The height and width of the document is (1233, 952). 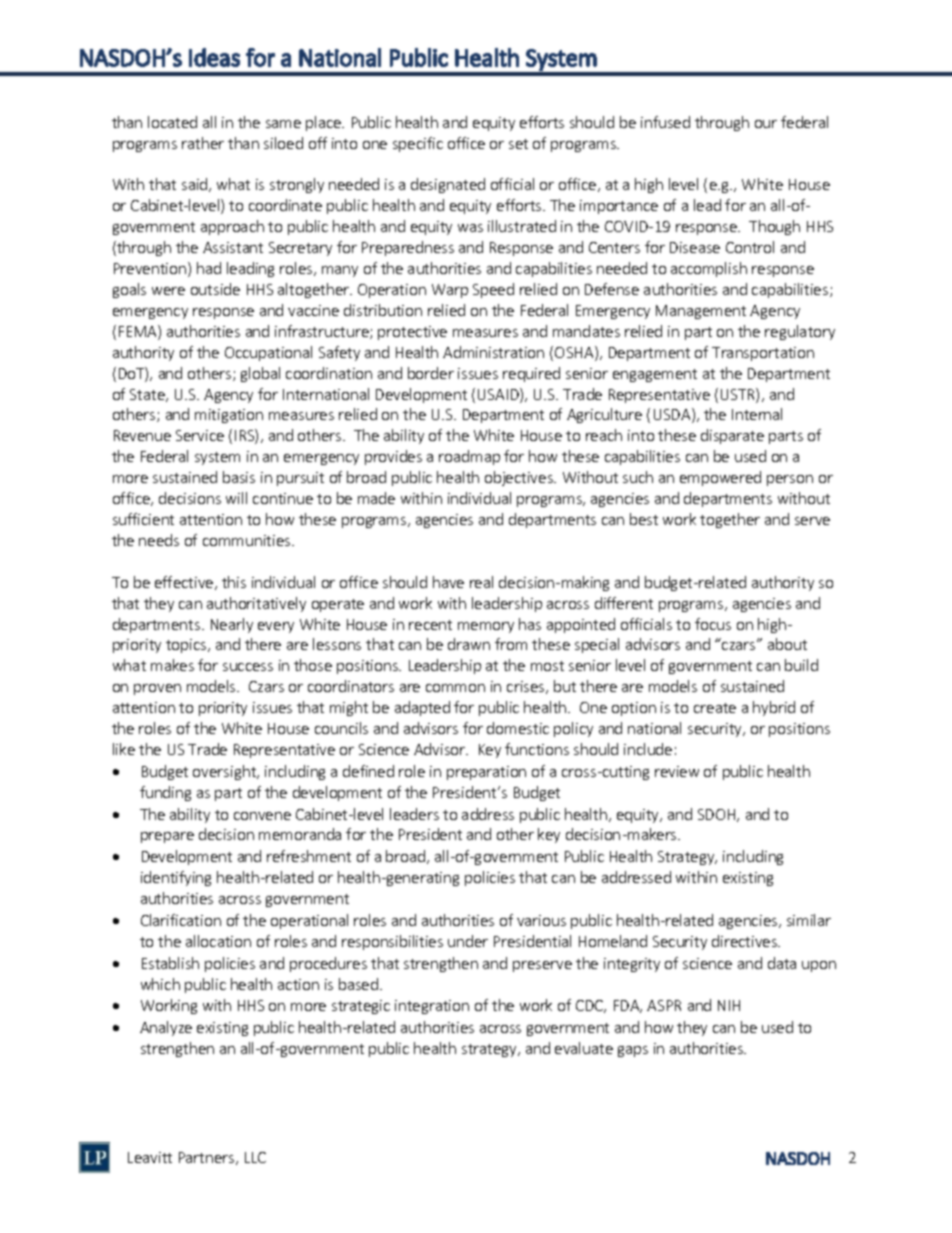 I want to click on LLC, so click(x=255, y=1157).
